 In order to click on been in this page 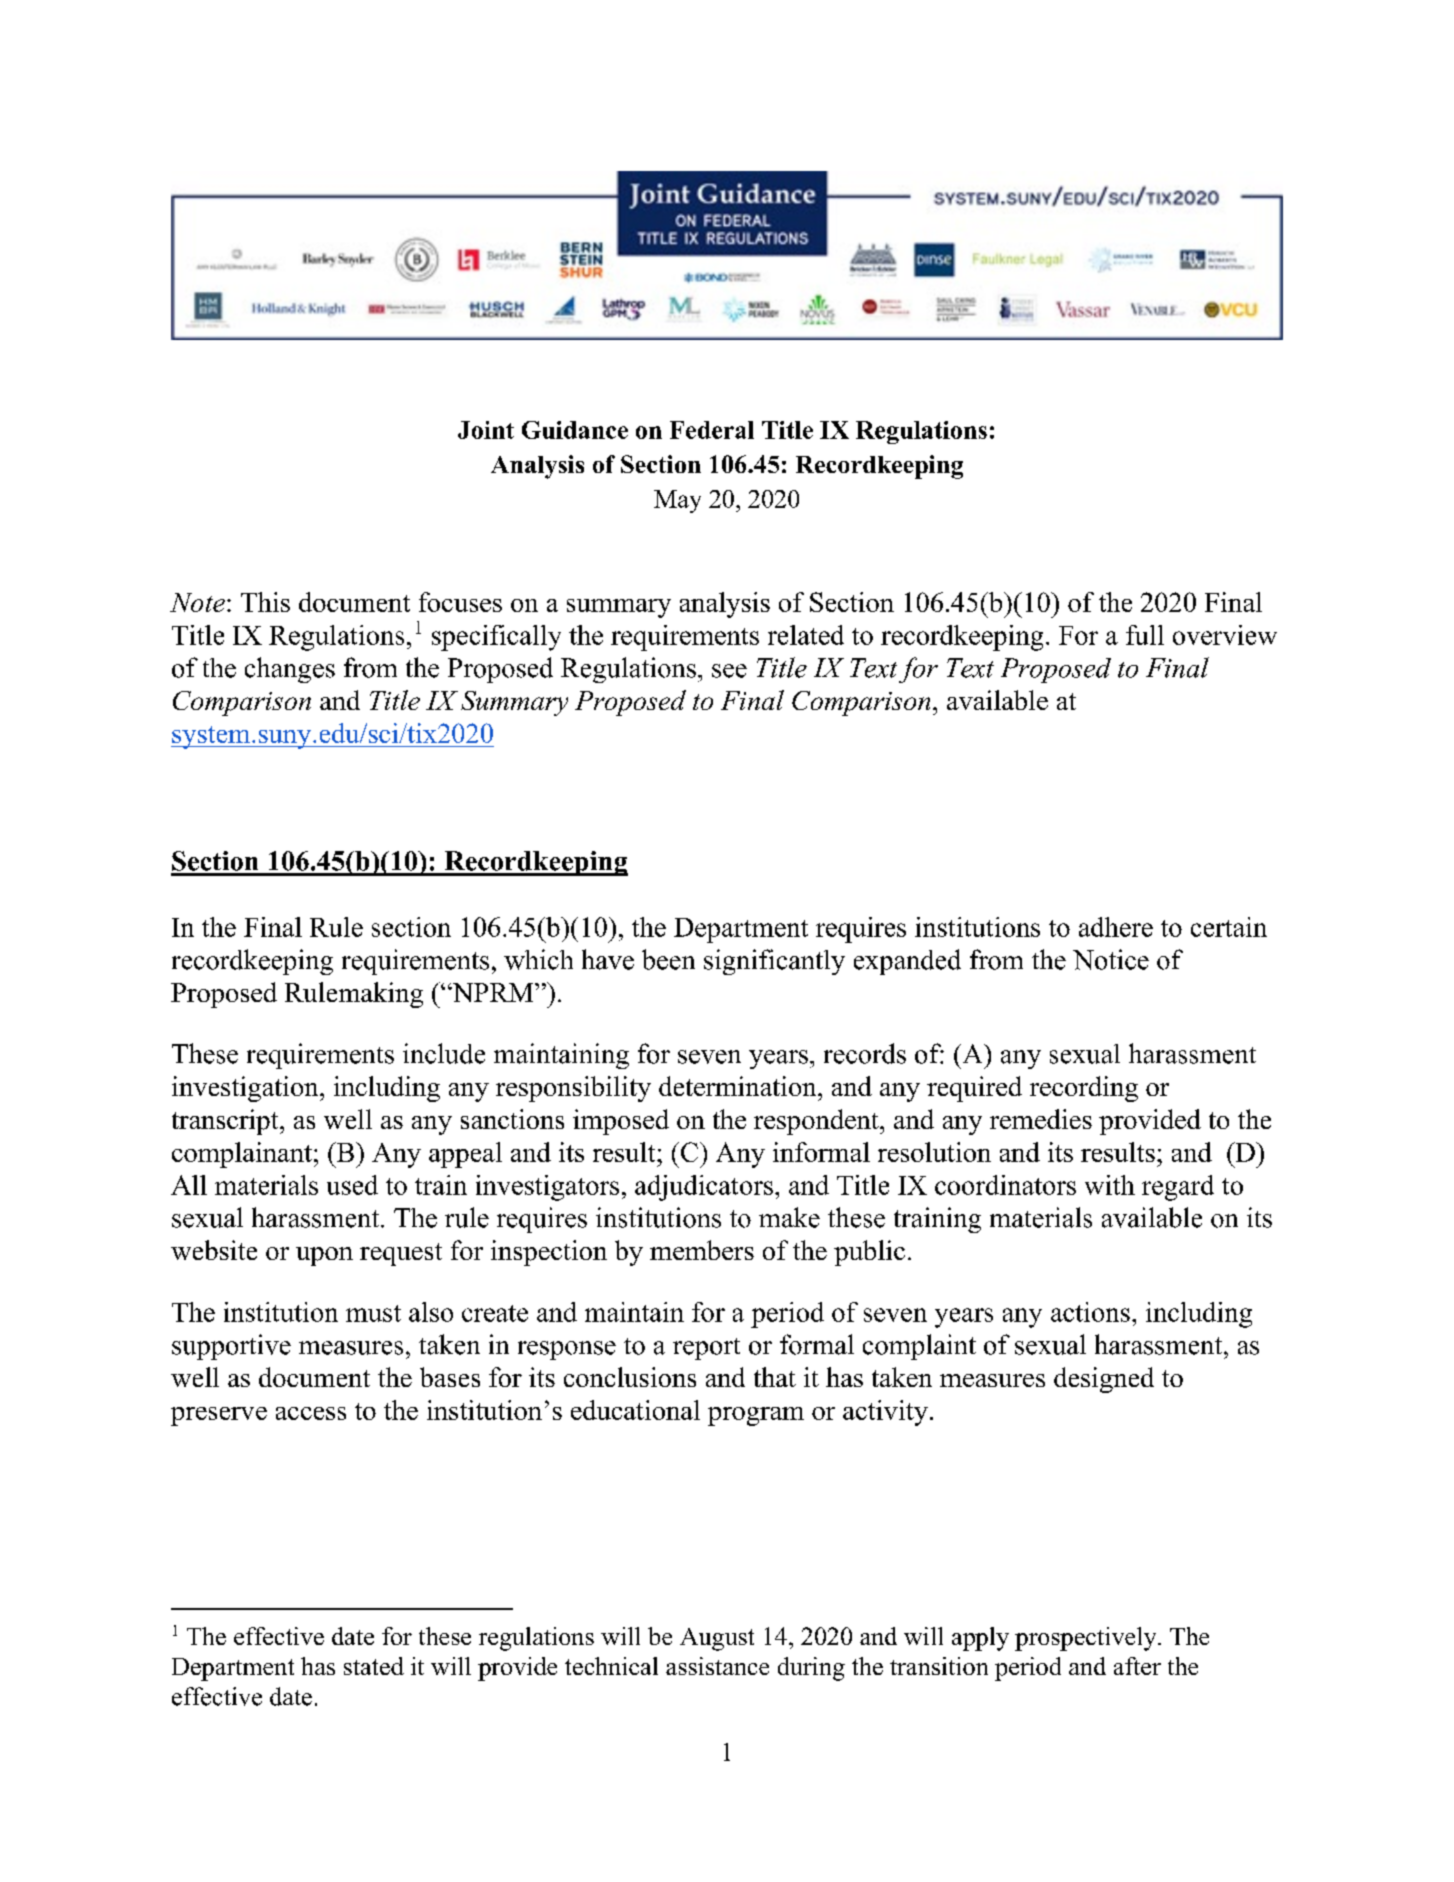, I will do `click(668, 959)`.
